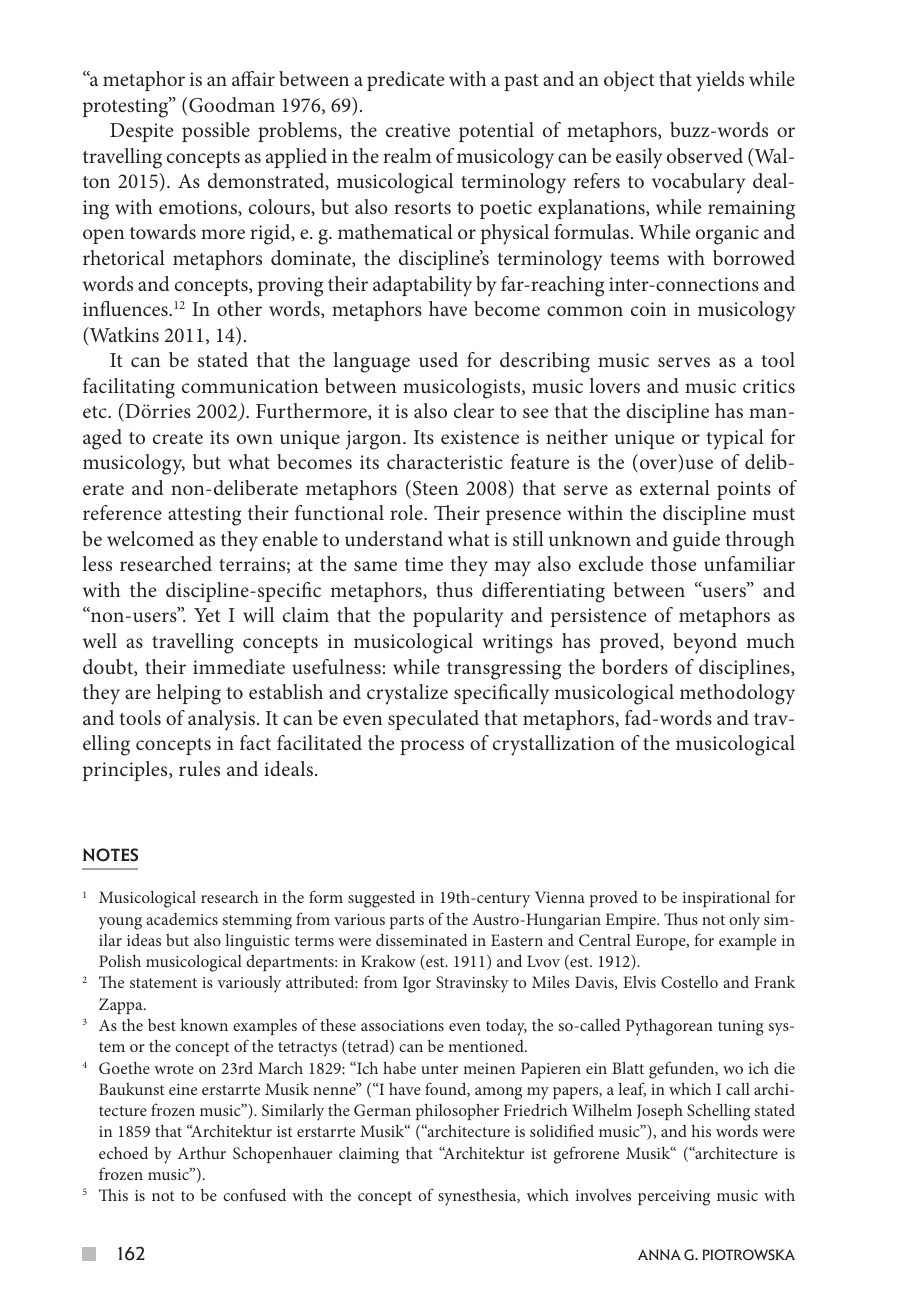 The image size is (905, 1316). Describe the element at coordinates (675, 487) in the screenshot. I see `external` at that location.
